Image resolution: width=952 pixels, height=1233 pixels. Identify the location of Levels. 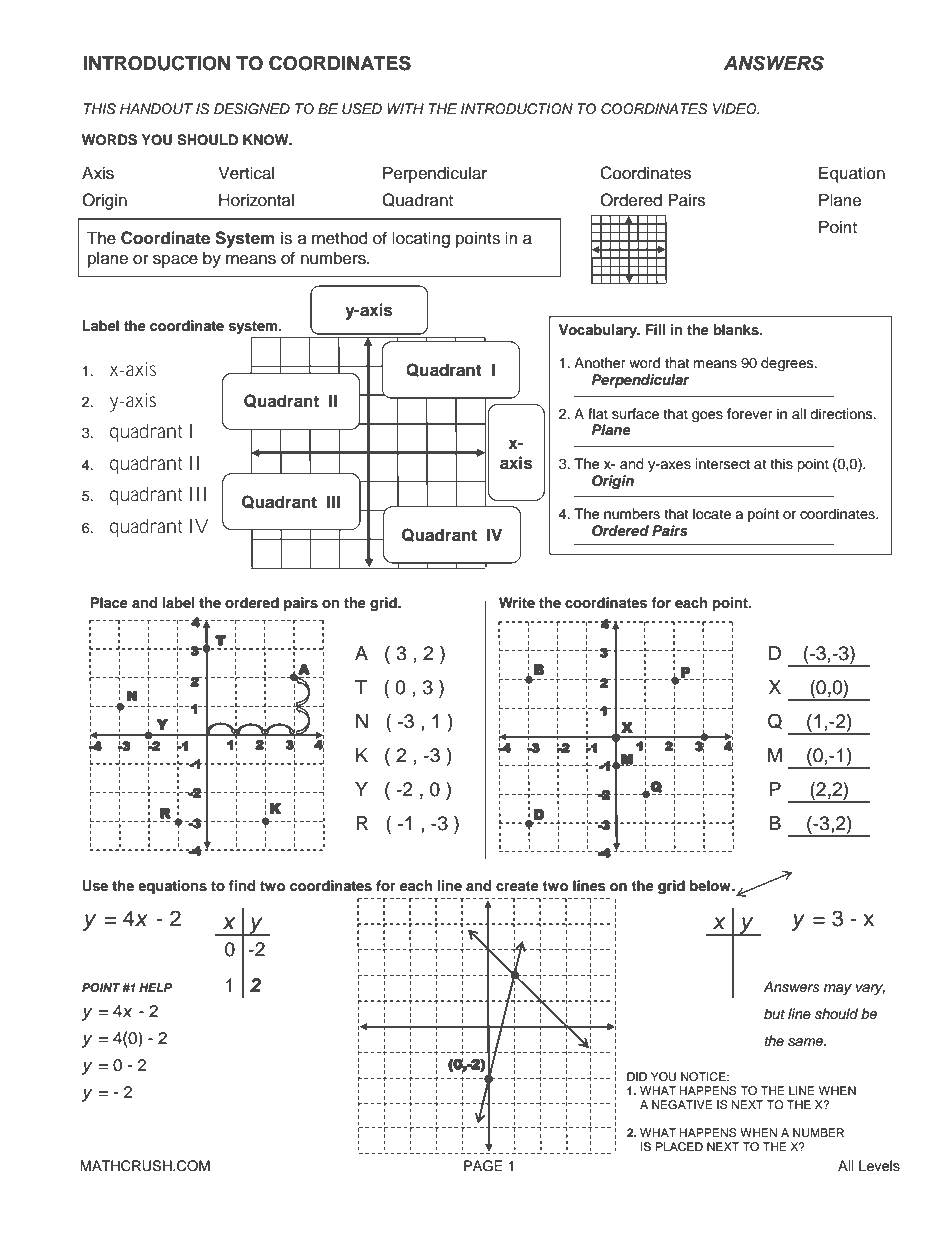
(879, 1166).
